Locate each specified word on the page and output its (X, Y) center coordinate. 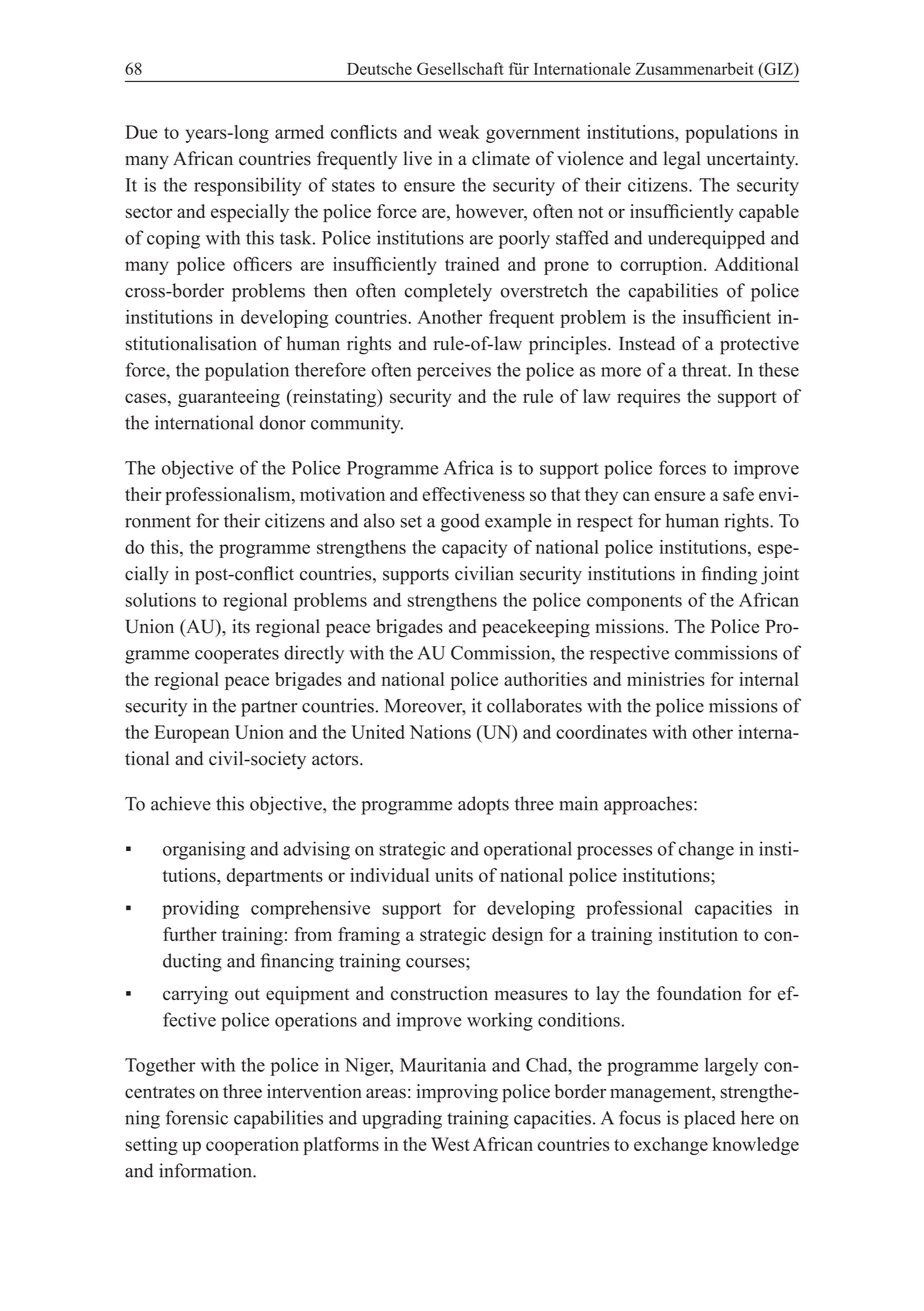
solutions (160, 600)
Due (141, 132)
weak (459, 132)
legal (682, 160)
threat (705, 370)
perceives (454, 371)
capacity (474, 549)
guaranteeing (229, 398)
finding (729, 575)
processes (614, 853)
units (454, 875)
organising (204, 850)
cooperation (252, 1146)
